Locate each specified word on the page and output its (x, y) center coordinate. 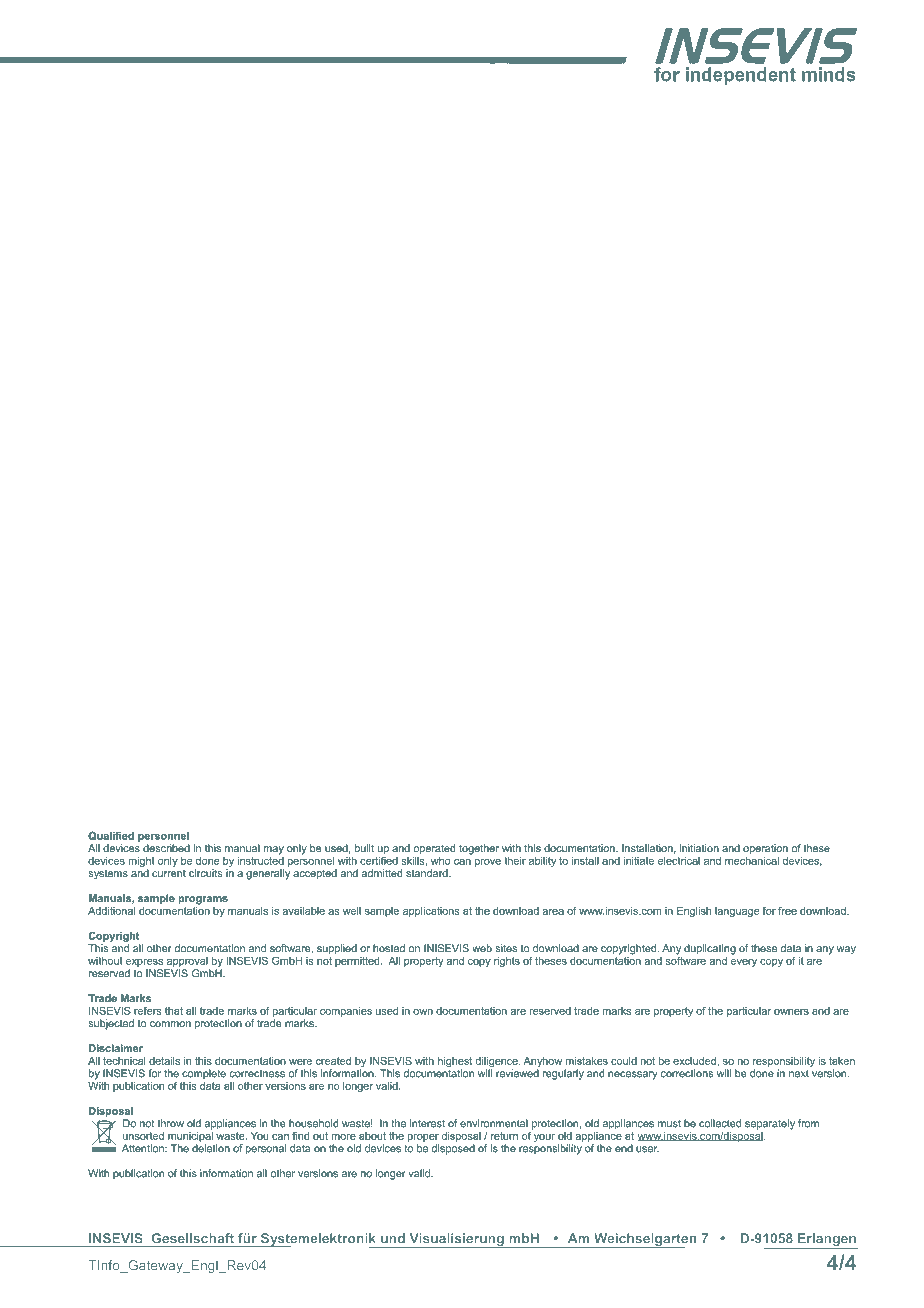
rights (507, 962)
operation (765, 849)
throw (171, 1123)
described (166, 848)
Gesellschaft (193, 1238)
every (744, 963)
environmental (494, 1123)
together (479, 849)
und (393, 1238)
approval (187, 962)
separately (770, 1124)
